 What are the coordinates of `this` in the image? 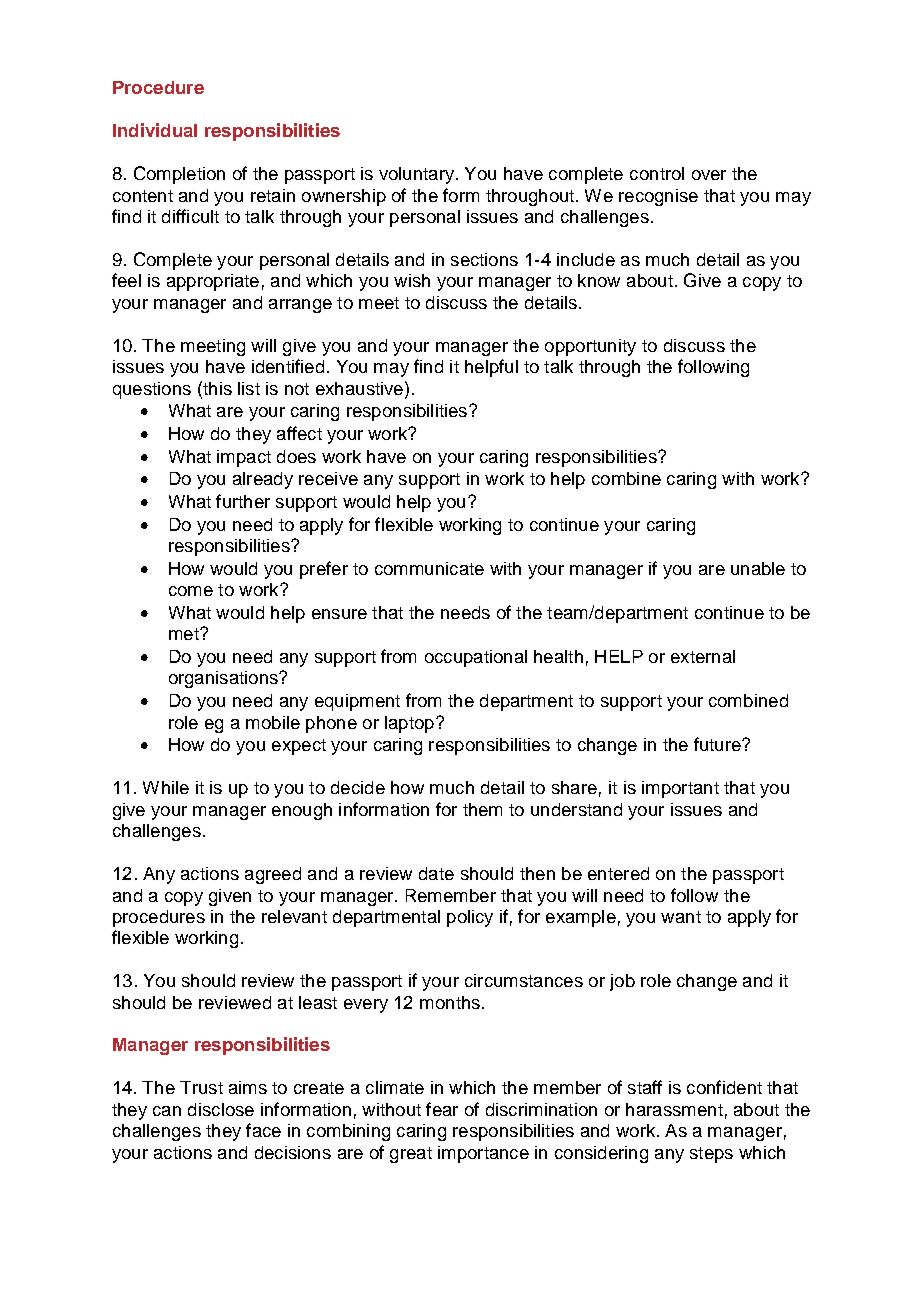 It's located at (216, 388).
